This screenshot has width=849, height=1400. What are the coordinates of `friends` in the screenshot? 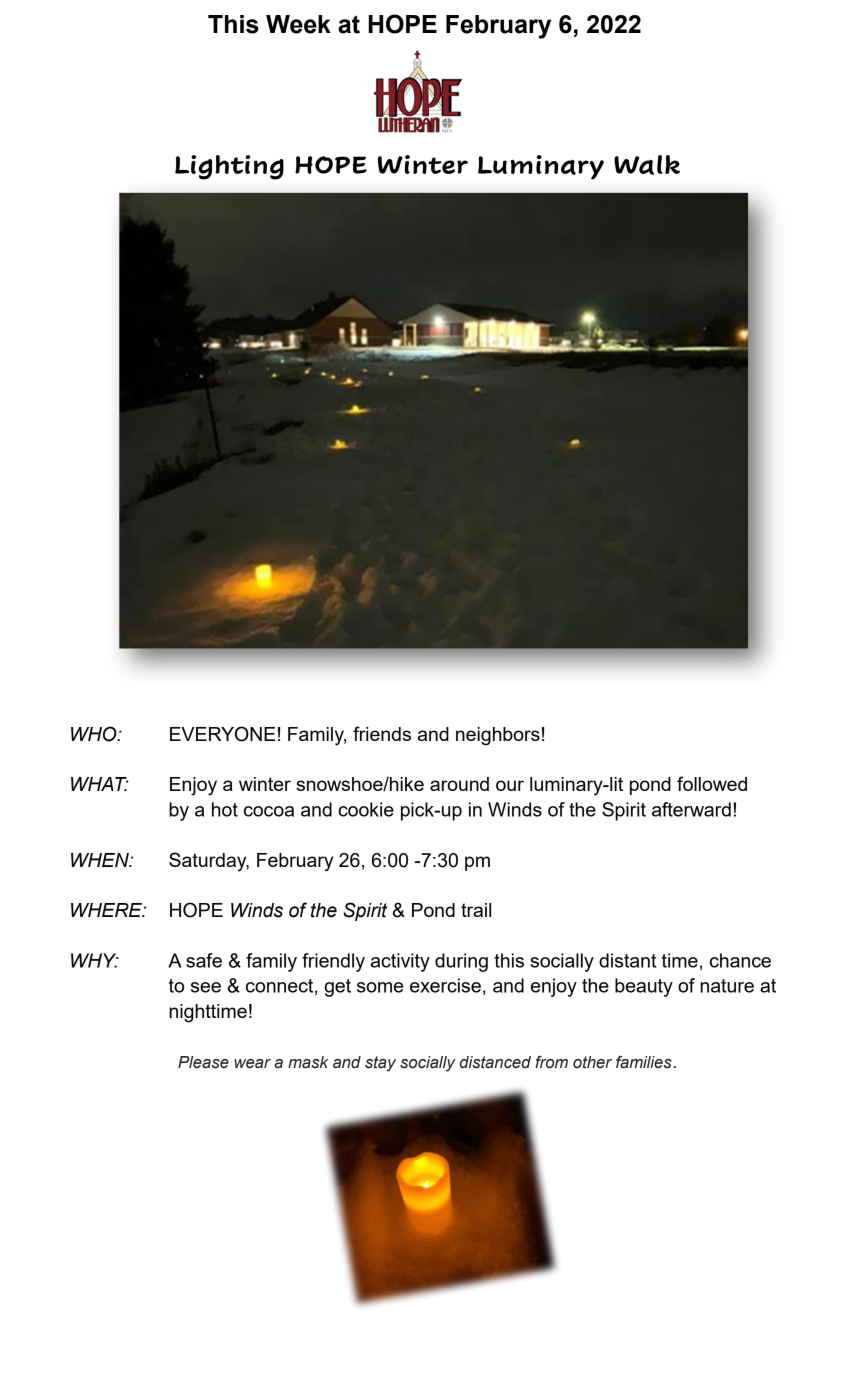 It's located at (382, 733).
